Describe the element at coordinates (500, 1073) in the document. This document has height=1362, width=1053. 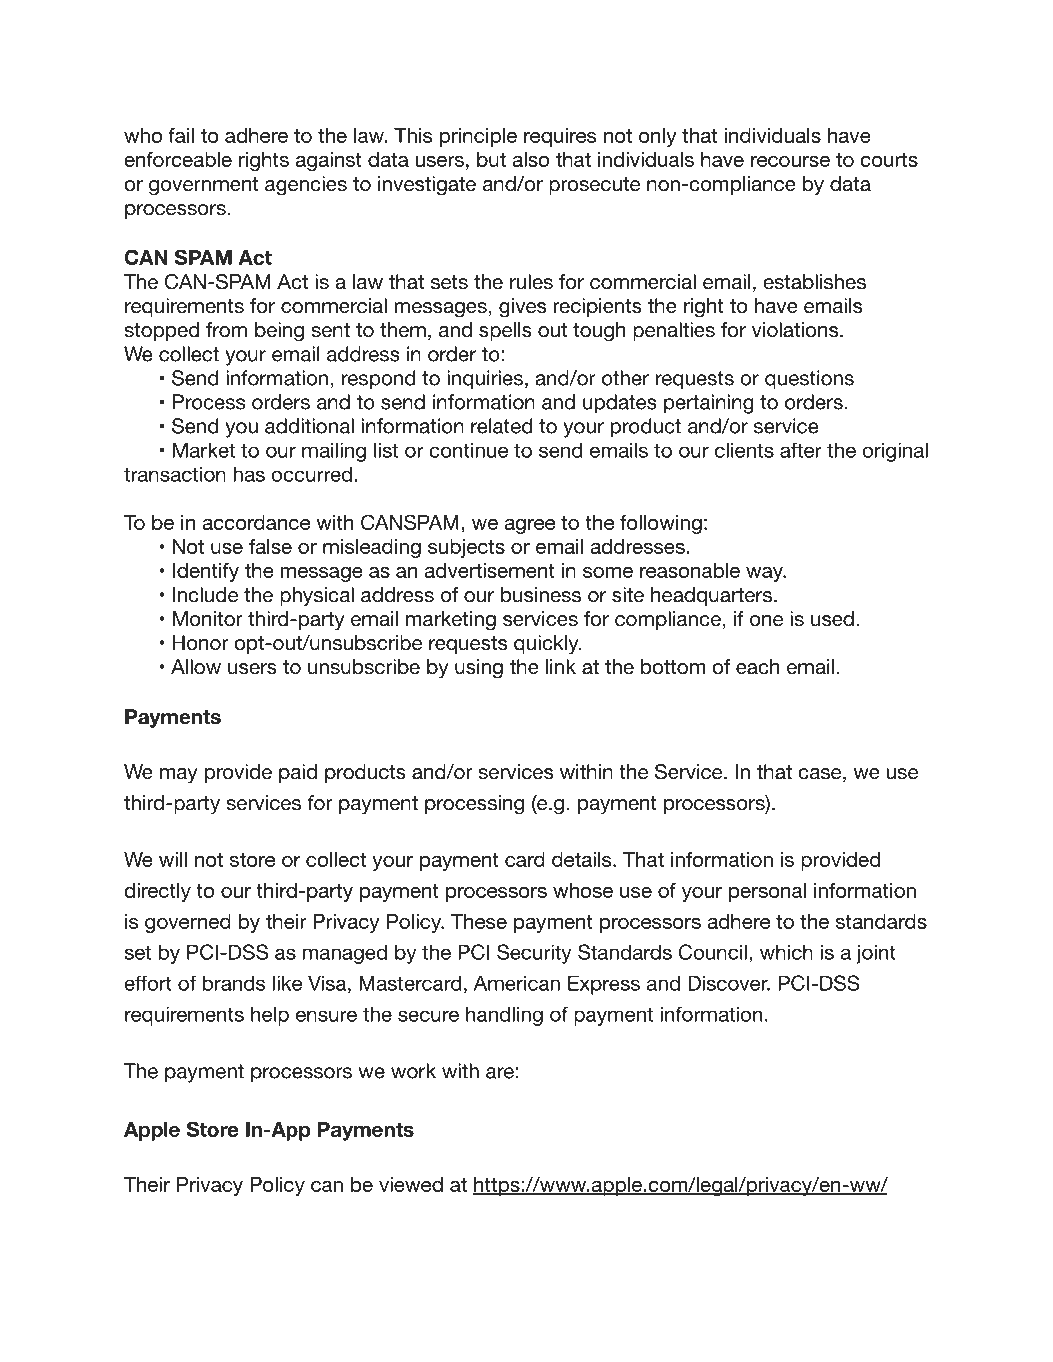
I see `are` at that location.
